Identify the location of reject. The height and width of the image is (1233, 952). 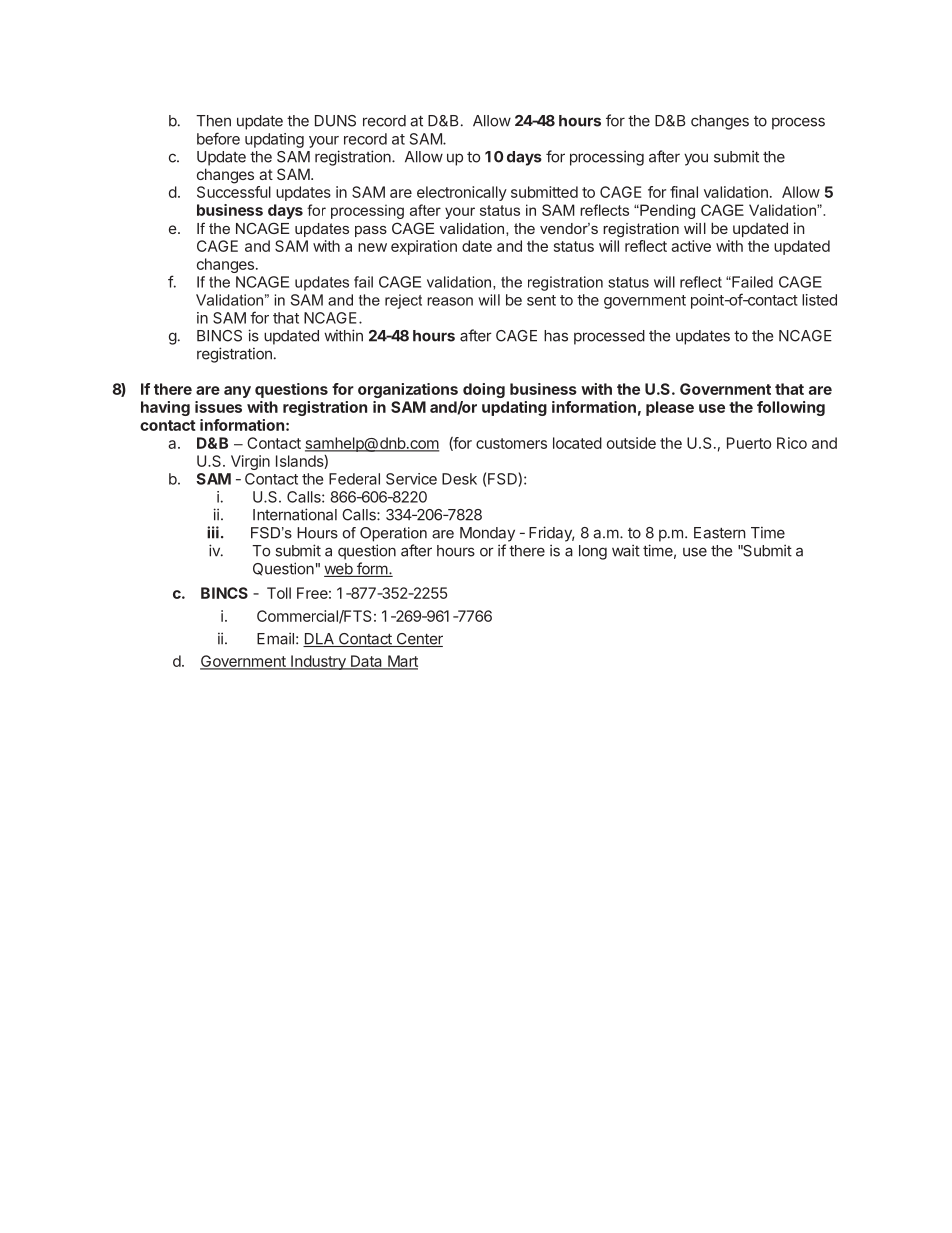
(403, 301).
